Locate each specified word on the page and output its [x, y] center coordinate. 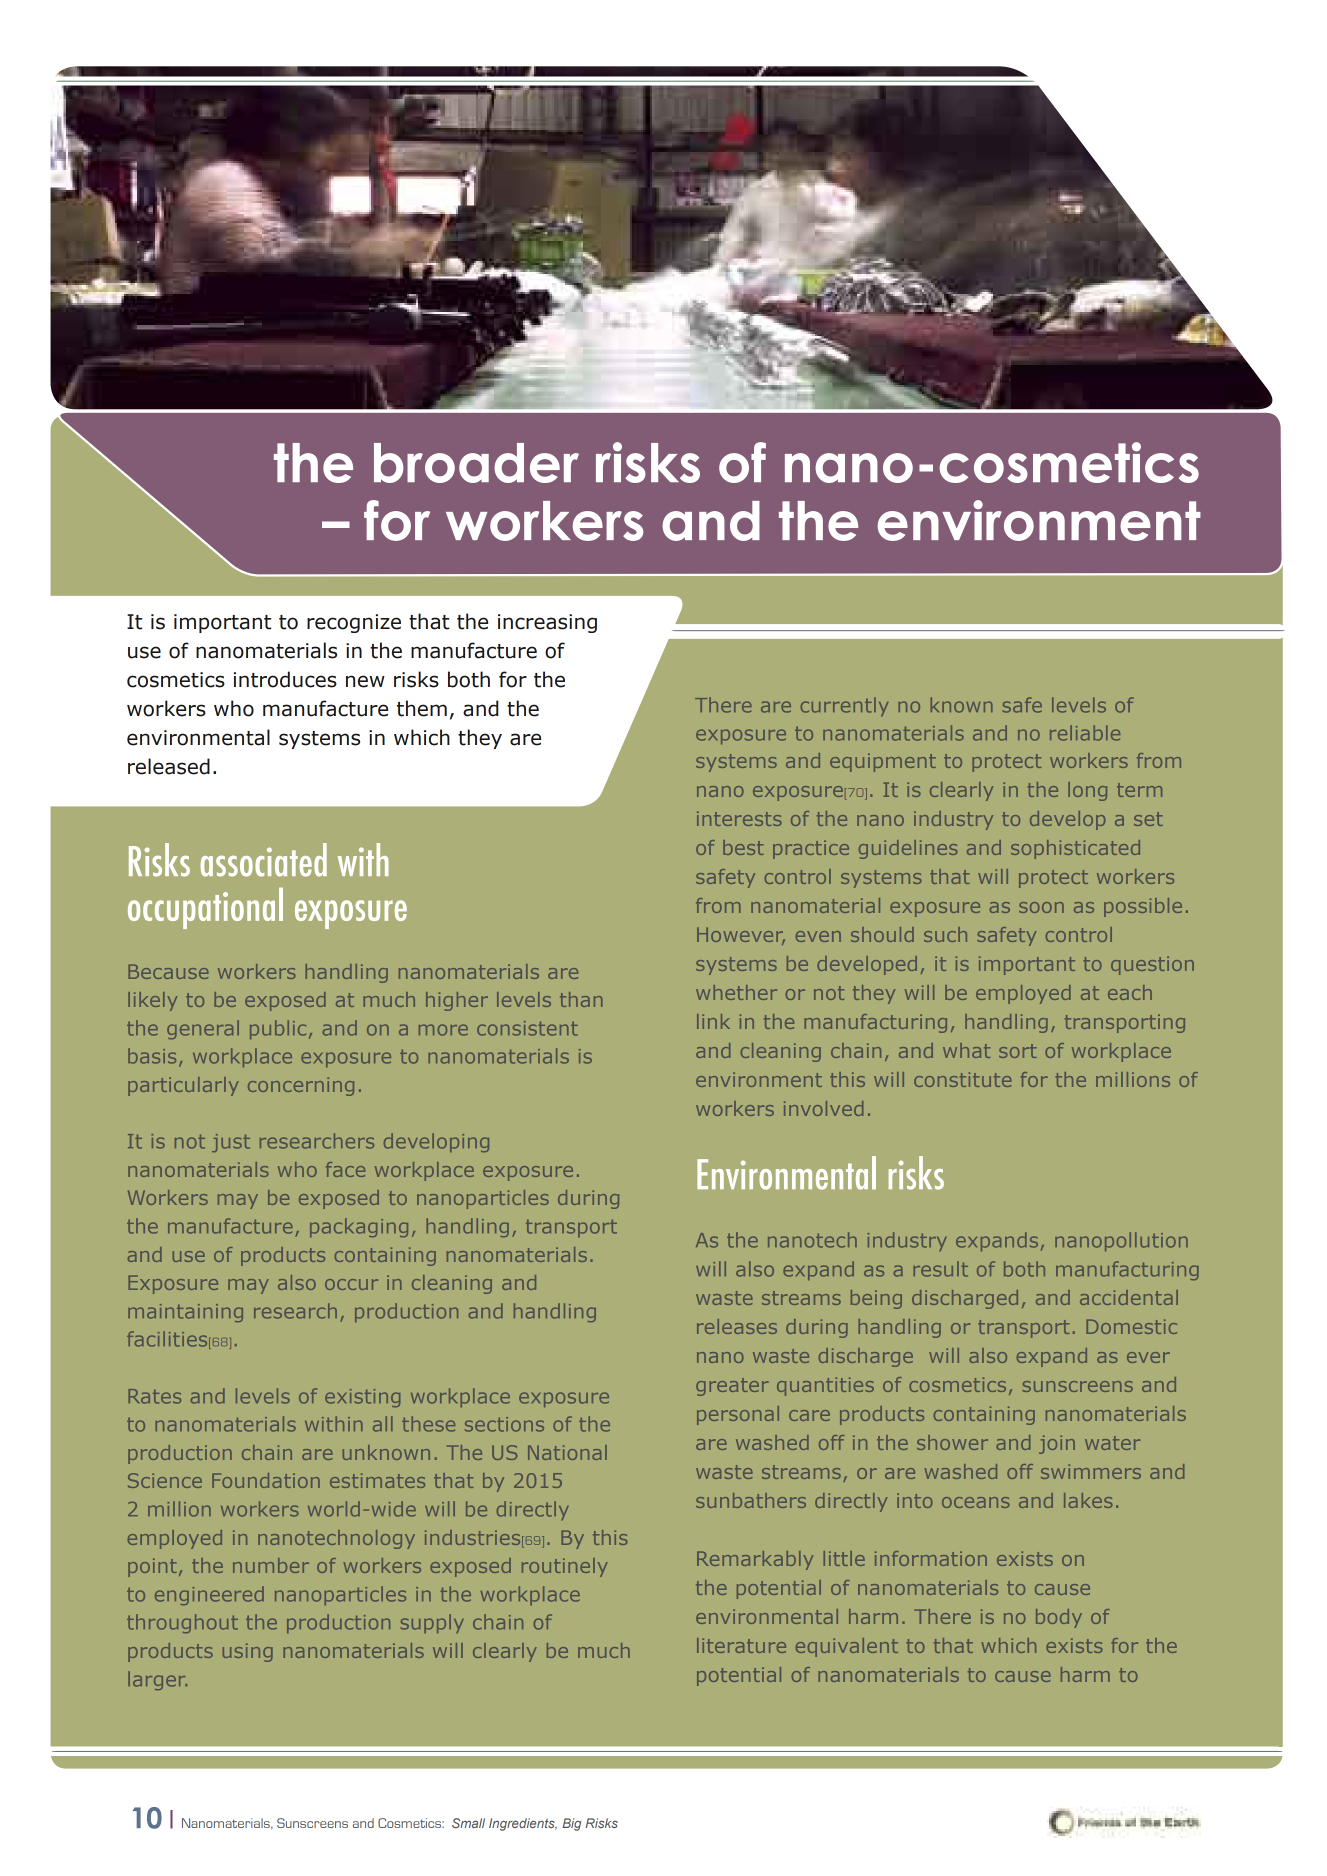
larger [157, 1680]
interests [739, 818]
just [231, 1143]
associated [264, 860]
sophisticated [1075, 849]
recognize [354, 623]
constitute [963, 1079]
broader [476, 463]
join [1057, 1444]
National [567, 1452]
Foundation [266, 1480]
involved [823, 1108]
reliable [1085, 733]
